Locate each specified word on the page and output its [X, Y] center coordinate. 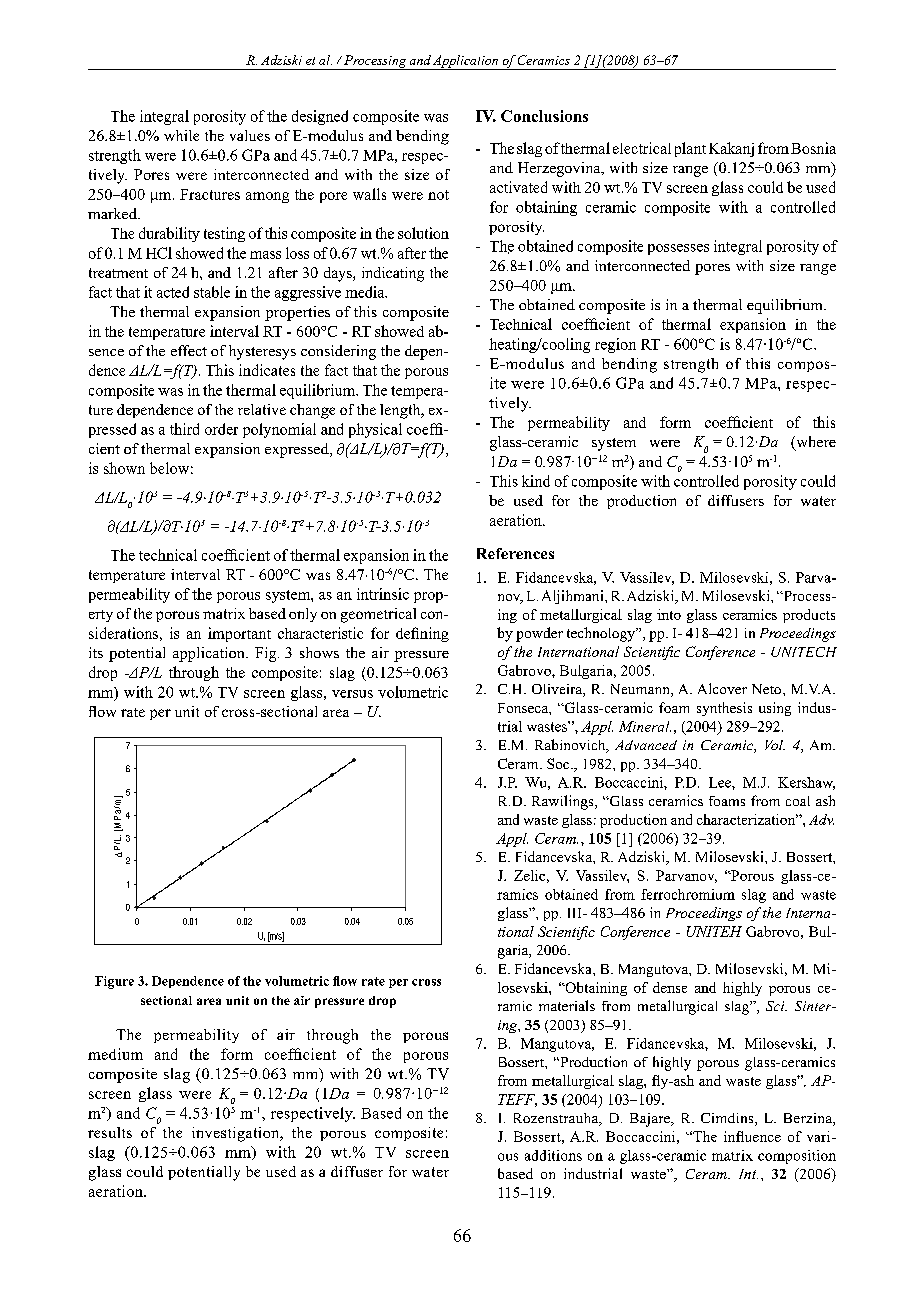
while [181, 135]
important [239, 634]
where [815, 443]
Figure [114, 982]
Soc [559, 763]
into [669, 614]
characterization [747, 819]
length [401, 411]
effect [189, 350]
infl [734, 1136]
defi [407, 633]
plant [690, 149]
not [438, 195]
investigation [237, 1134]
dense [670, 987]
